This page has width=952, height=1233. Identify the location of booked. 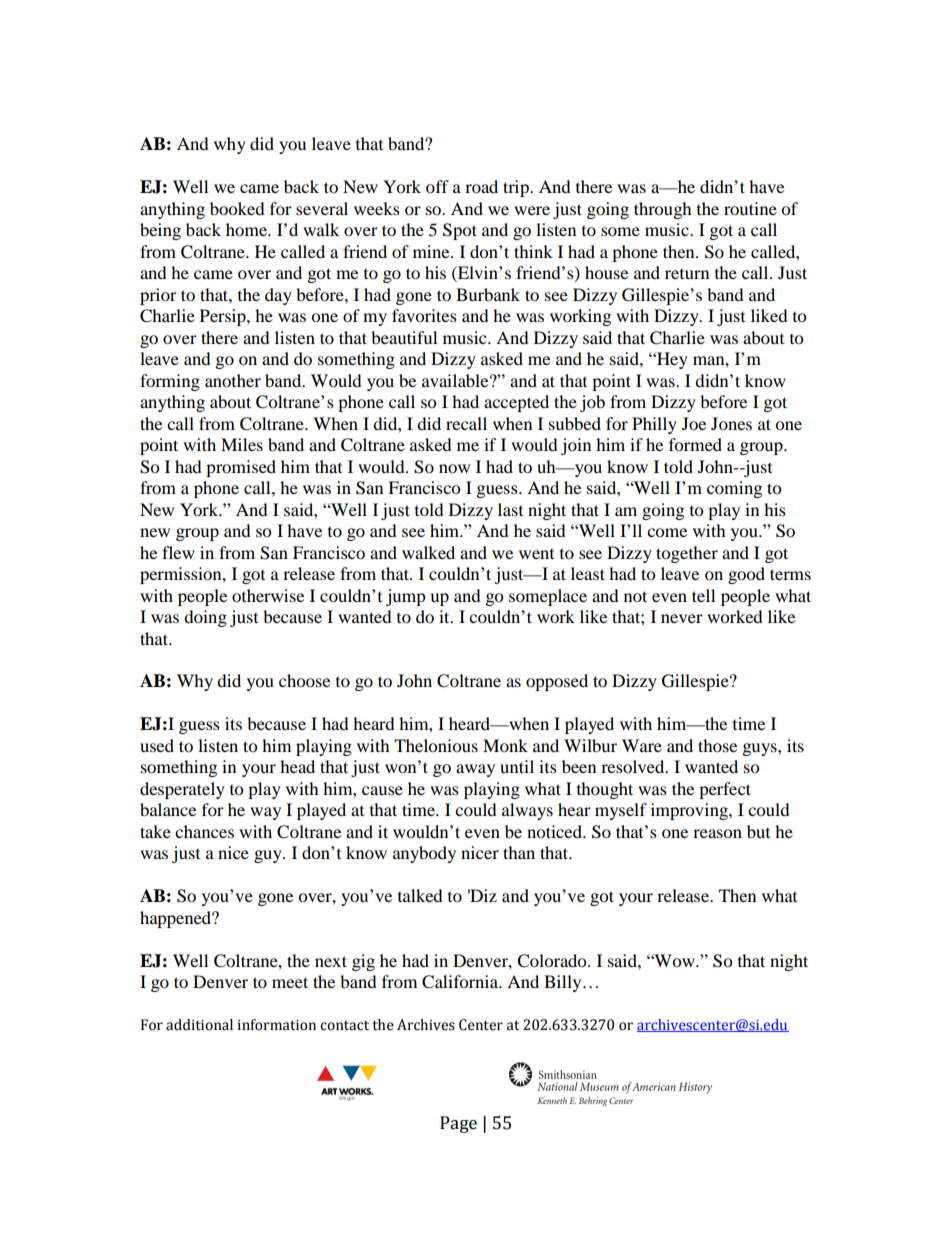
(237, 208).
